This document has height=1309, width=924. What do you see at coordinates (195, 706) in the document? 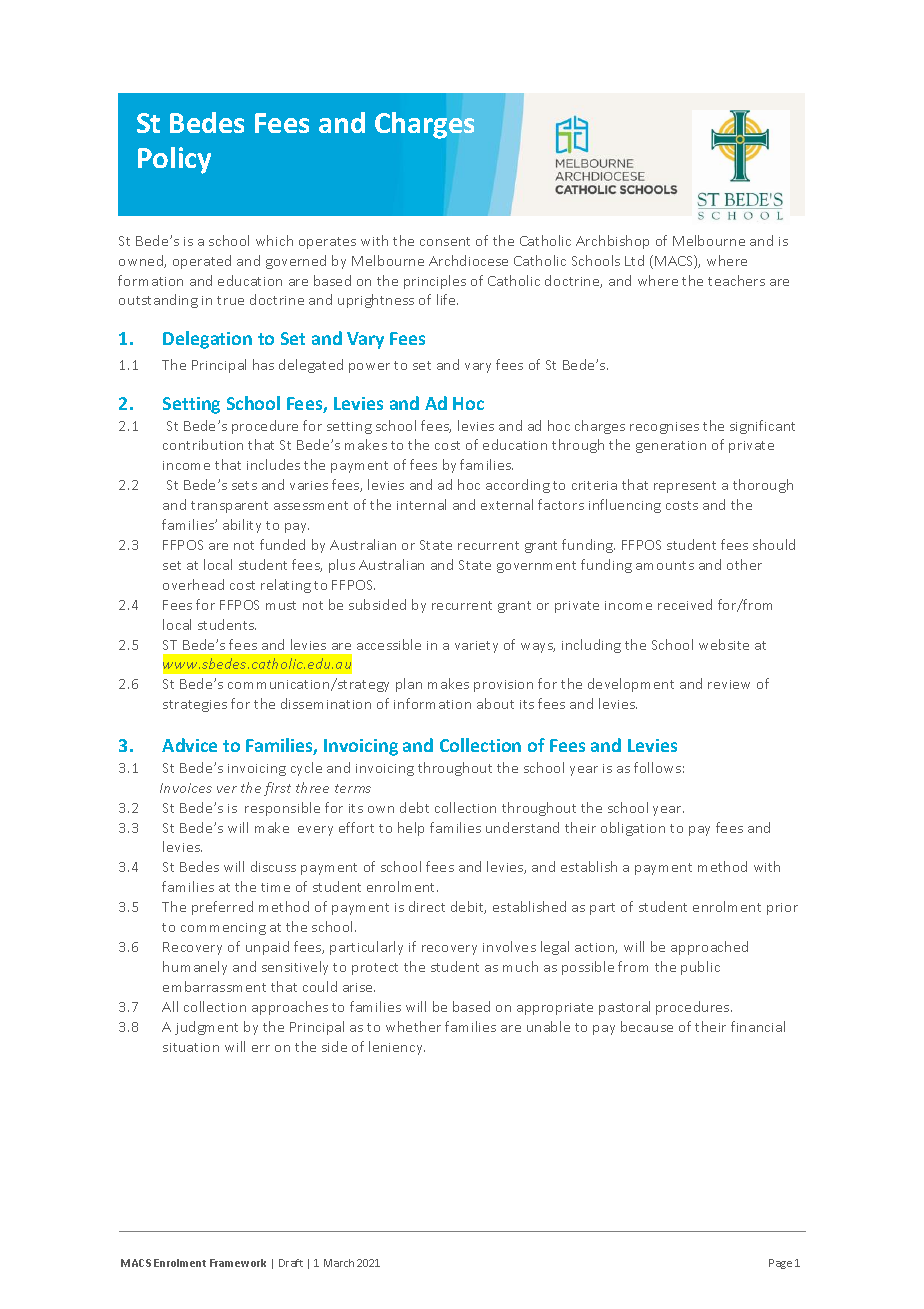
I see `strategies` at bounding box center [195, 706].
